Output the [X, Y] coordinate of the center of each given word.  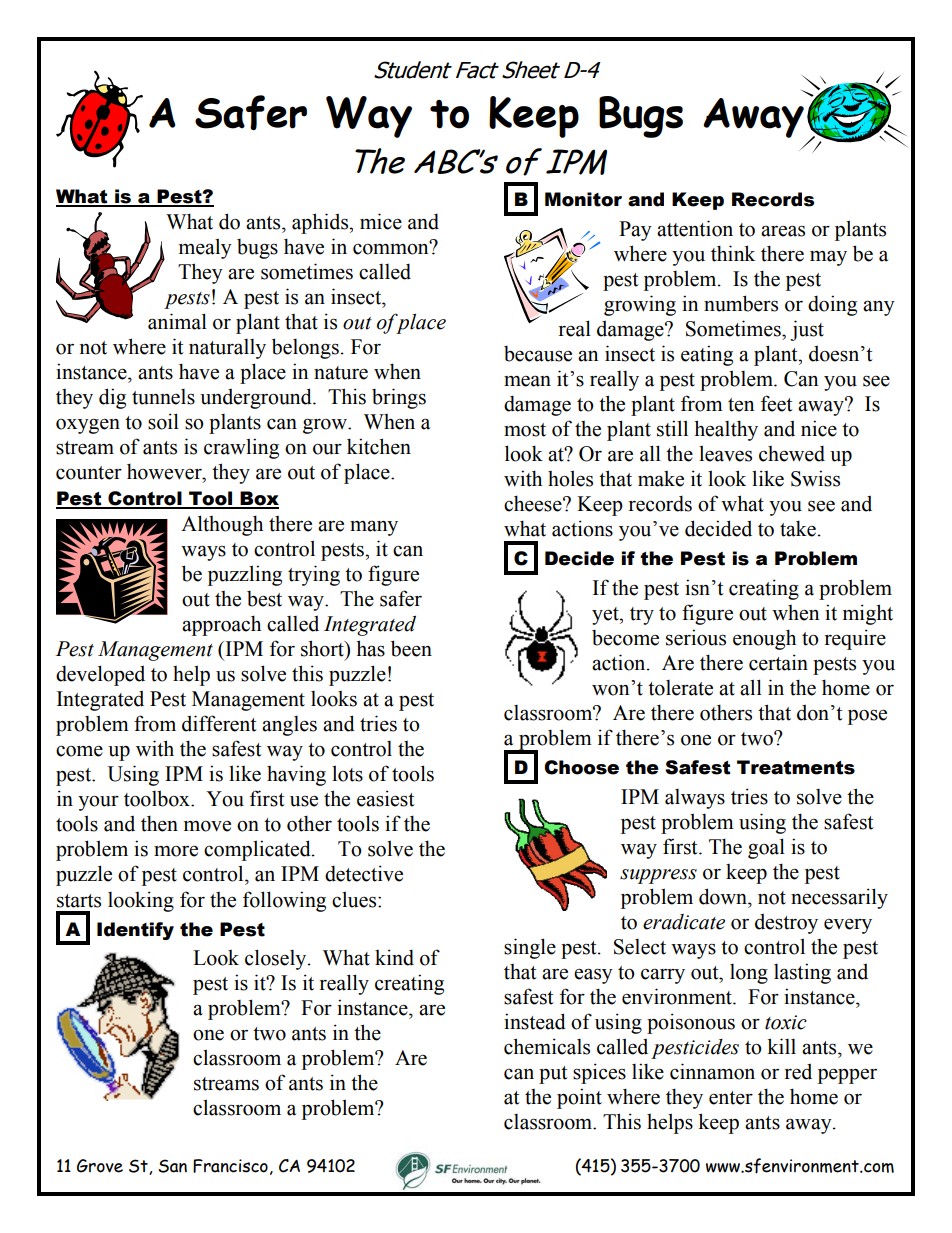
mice [381, 221]
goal [766, 848]
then [159, 823]
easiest [385, 798]
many [374, 528]
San [172, 1166]
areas [783, 231]
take [798, 528]
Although [222, 525]
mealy [205, 248]
